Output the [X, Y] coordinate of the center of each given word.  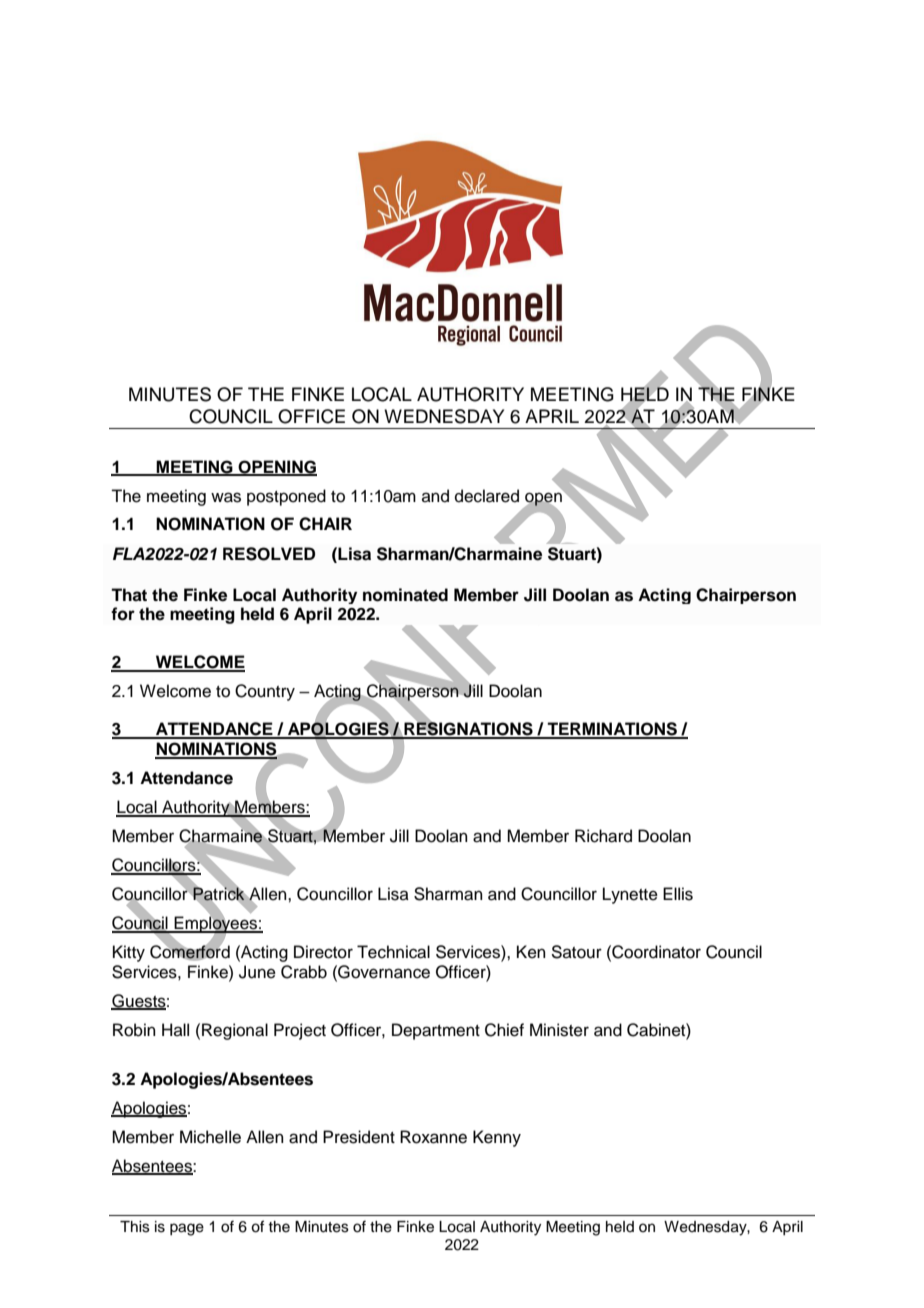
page [187, 1229]
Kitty [129, 953]
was [226, 497]
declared [487, 496]
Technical [393, 952]
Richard [603, 836]
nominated [405, 595]
